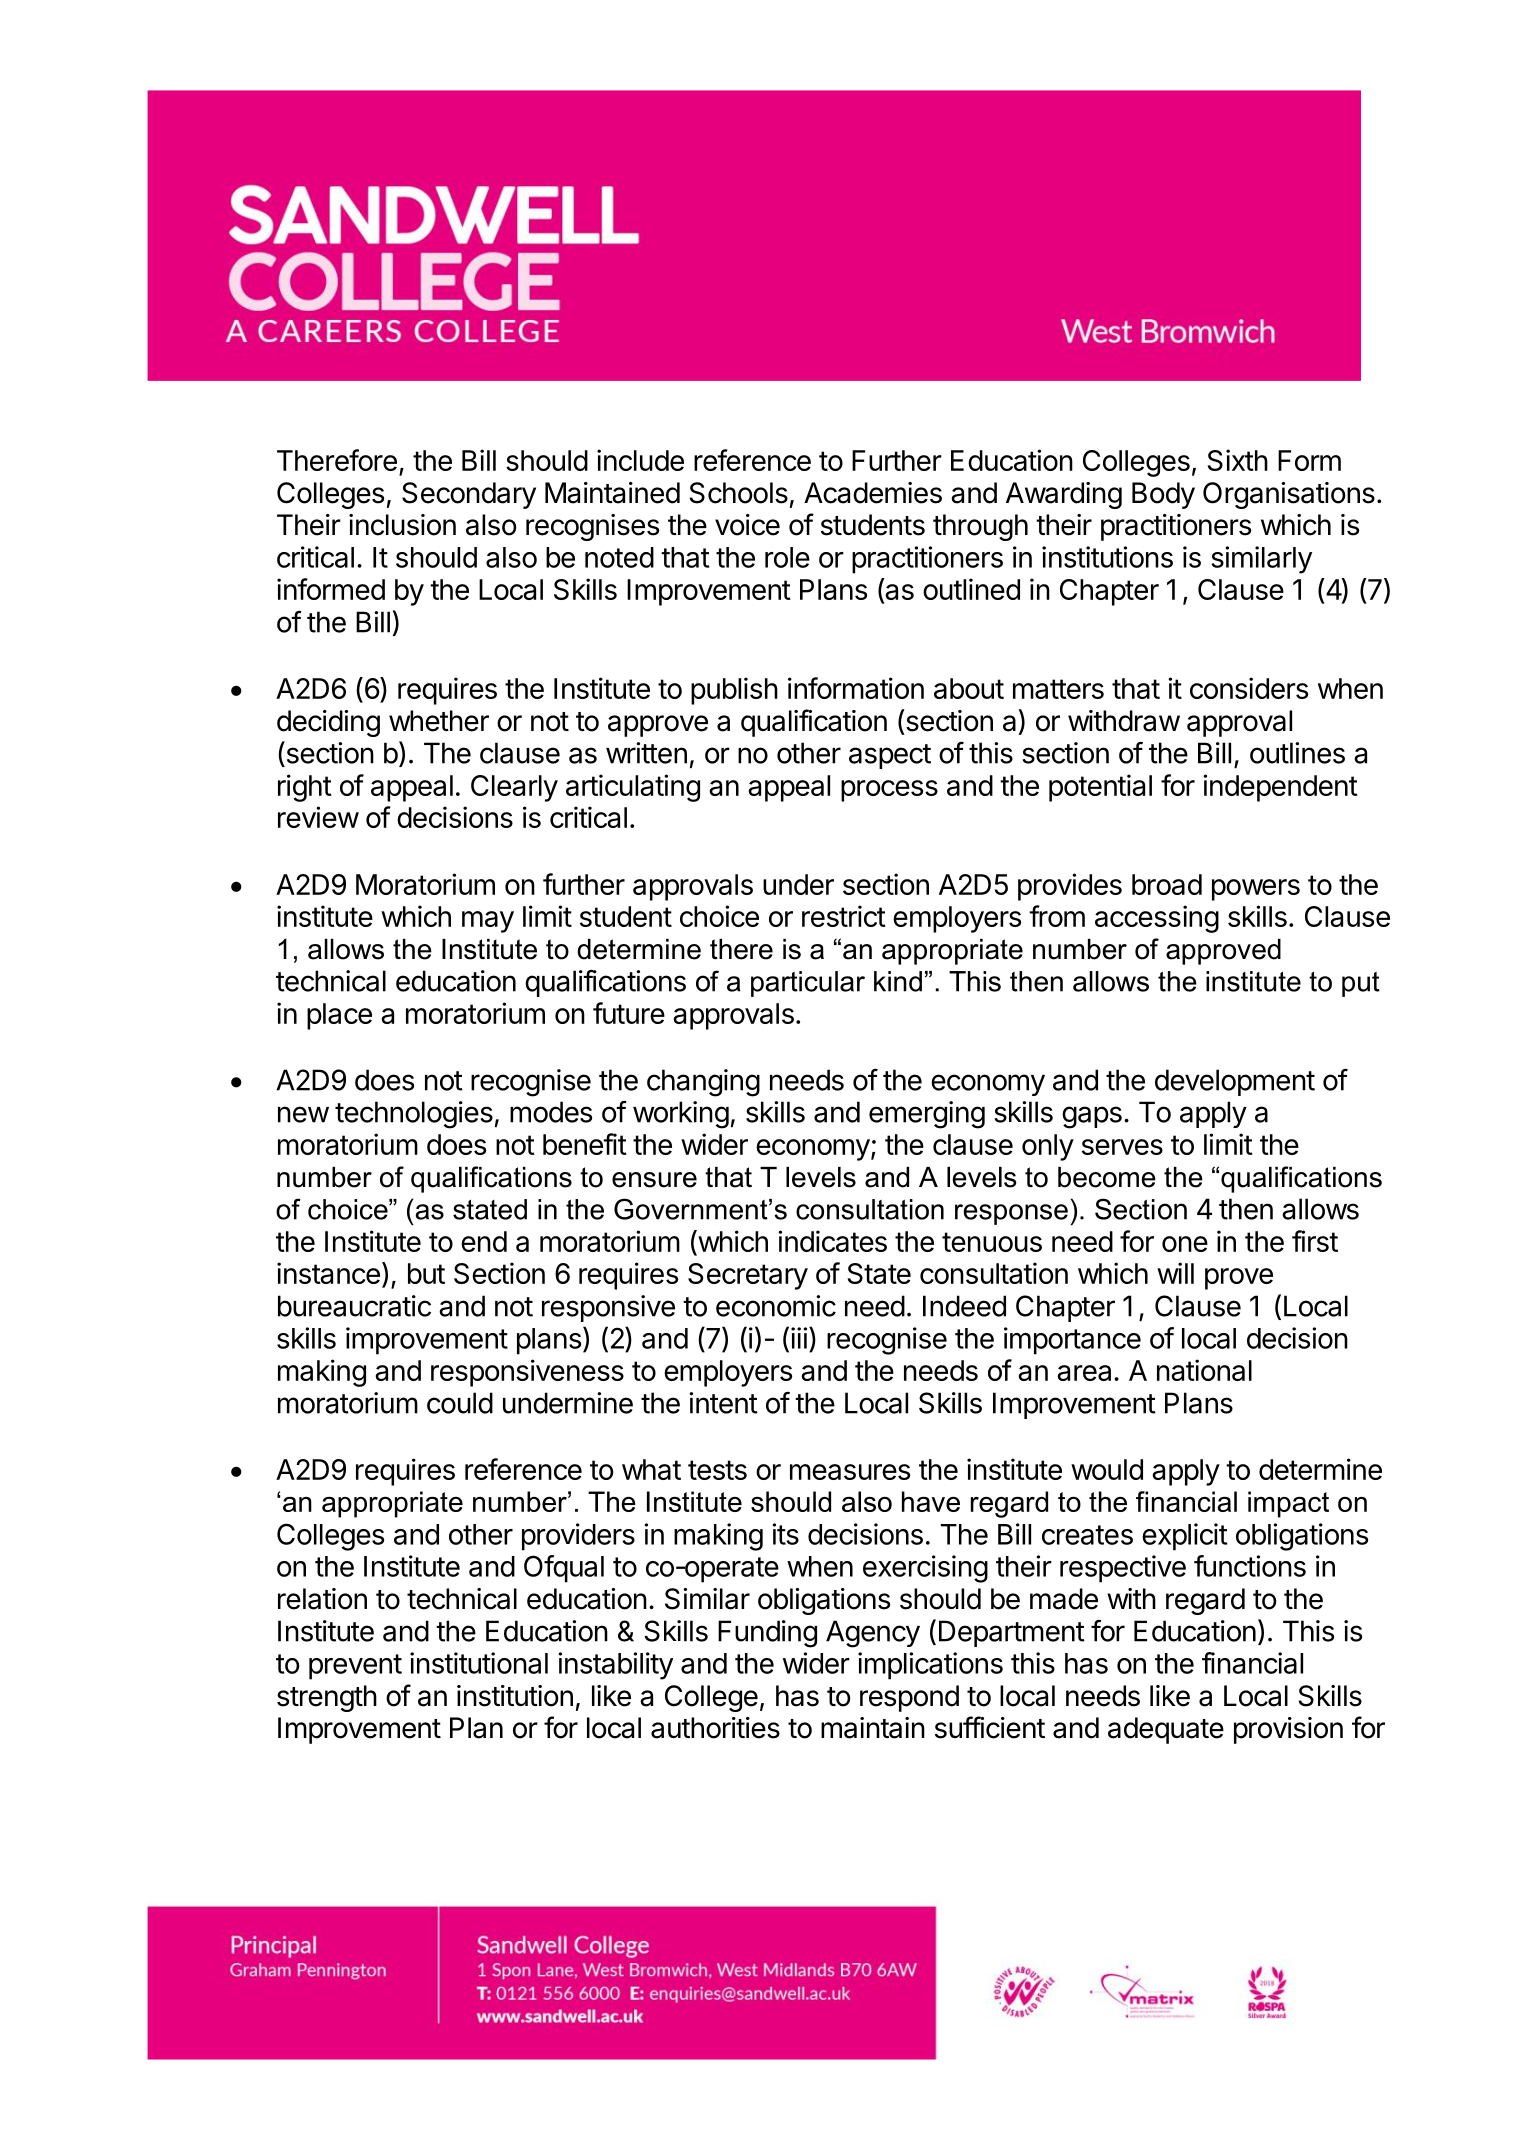  What do you see at coordinates (355, 1667) in the document?
I see `prevent` at bounding box center [355, 1667].
